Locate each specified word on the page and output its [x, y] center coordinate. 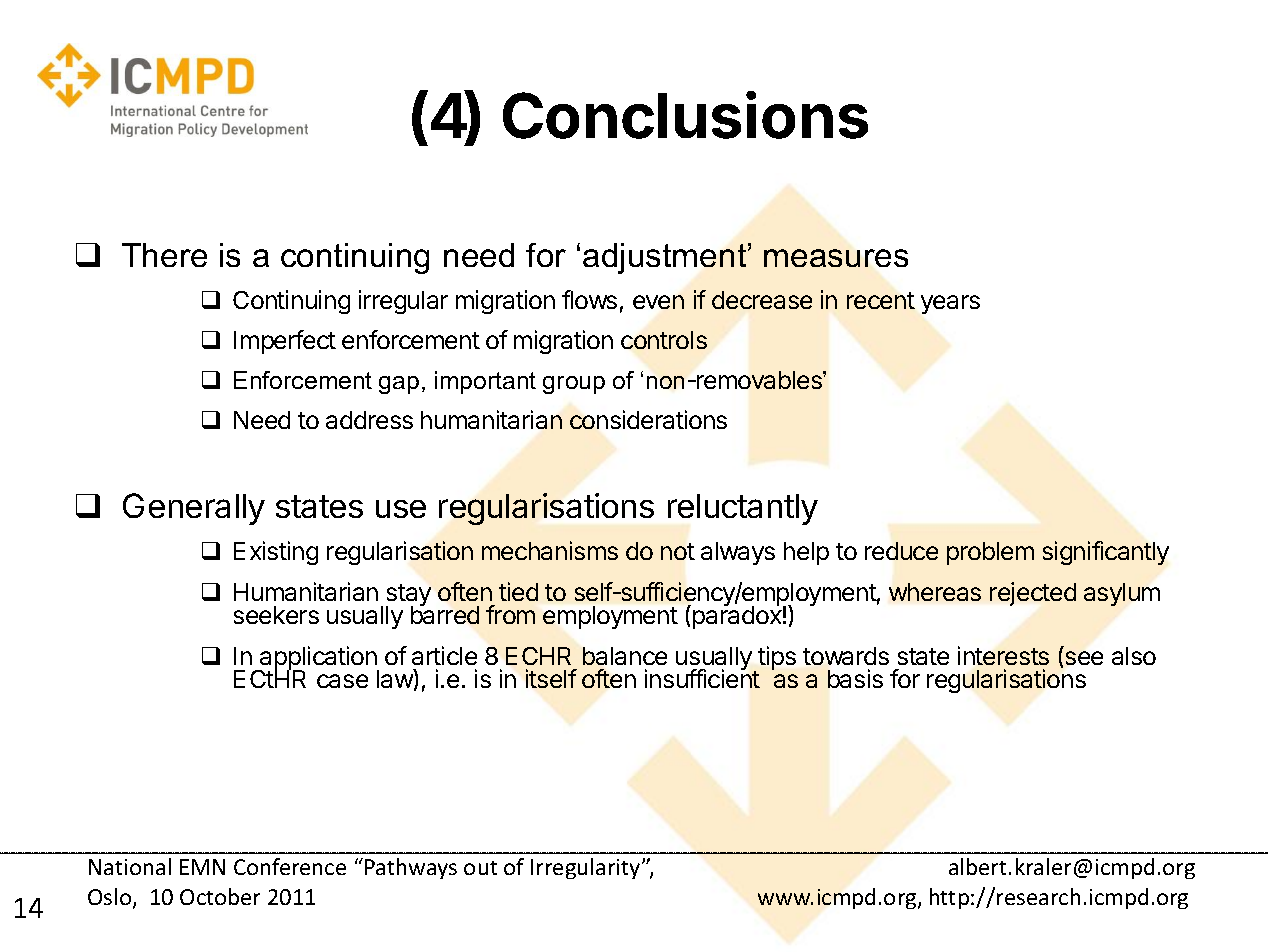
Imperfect [285, 342]
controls [664, 340]
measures [836, 258]
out [480, 868]
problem [990, 553]
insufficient [702, 678]
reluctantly [743, 509]
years [950, 304]
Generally [194, 509]
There [164, 255]
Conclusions [685, 115]
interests [1003, 655]
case [342, 681]
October [220, 896]
